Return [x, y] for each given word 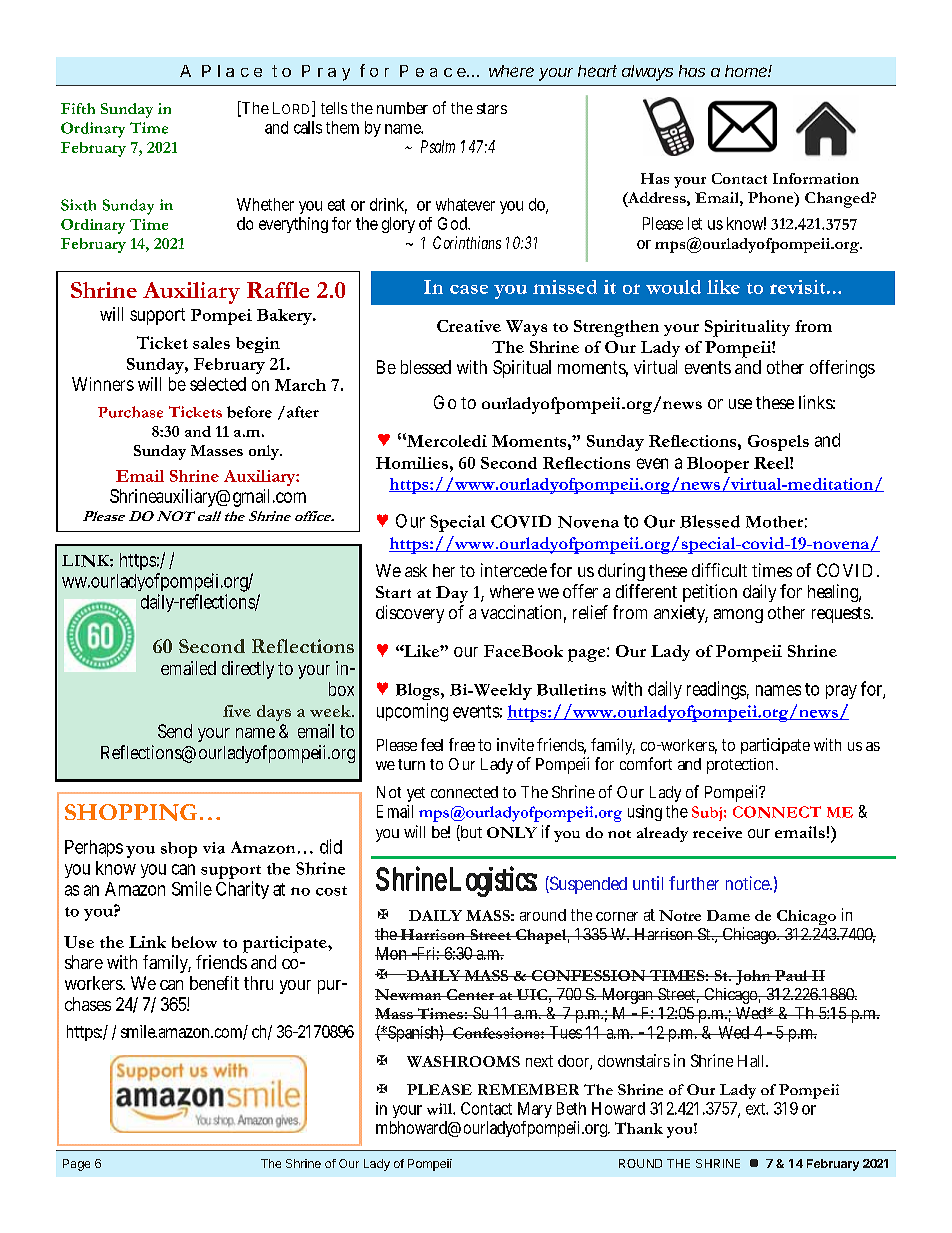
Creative [469, 326]
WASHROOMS [463, 1061]
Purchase [130, 412]
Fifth [78, 108]
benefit [214, 983]
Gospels [778, 443]
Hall [750, 1061]
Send [175, 731]
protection [740, 766]
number [402, 108]
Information [816, 178]
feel [432, 744]
